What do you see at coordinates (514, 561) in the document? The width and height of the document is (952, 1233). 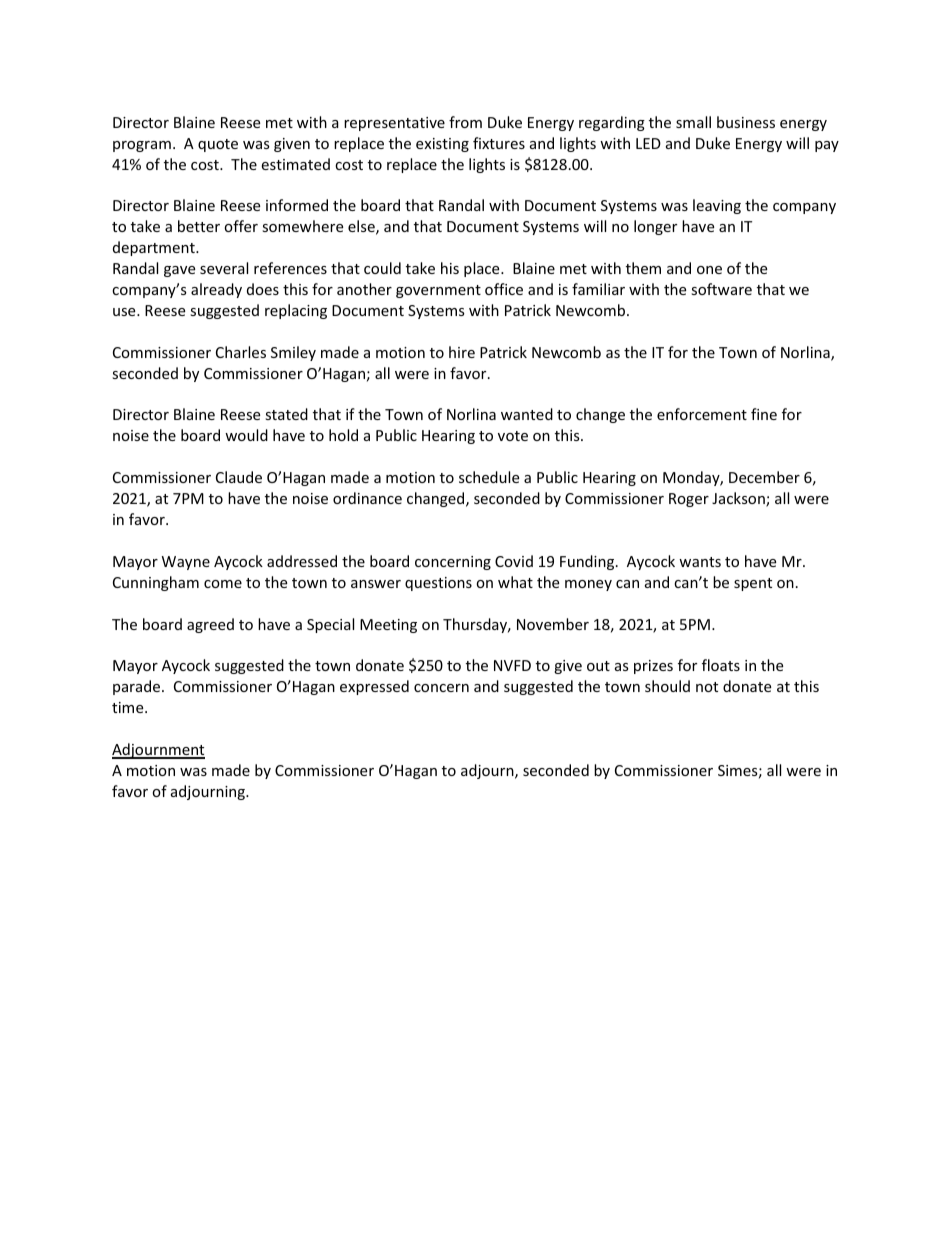 I see `Covid` at bounding box center [514, 561].
